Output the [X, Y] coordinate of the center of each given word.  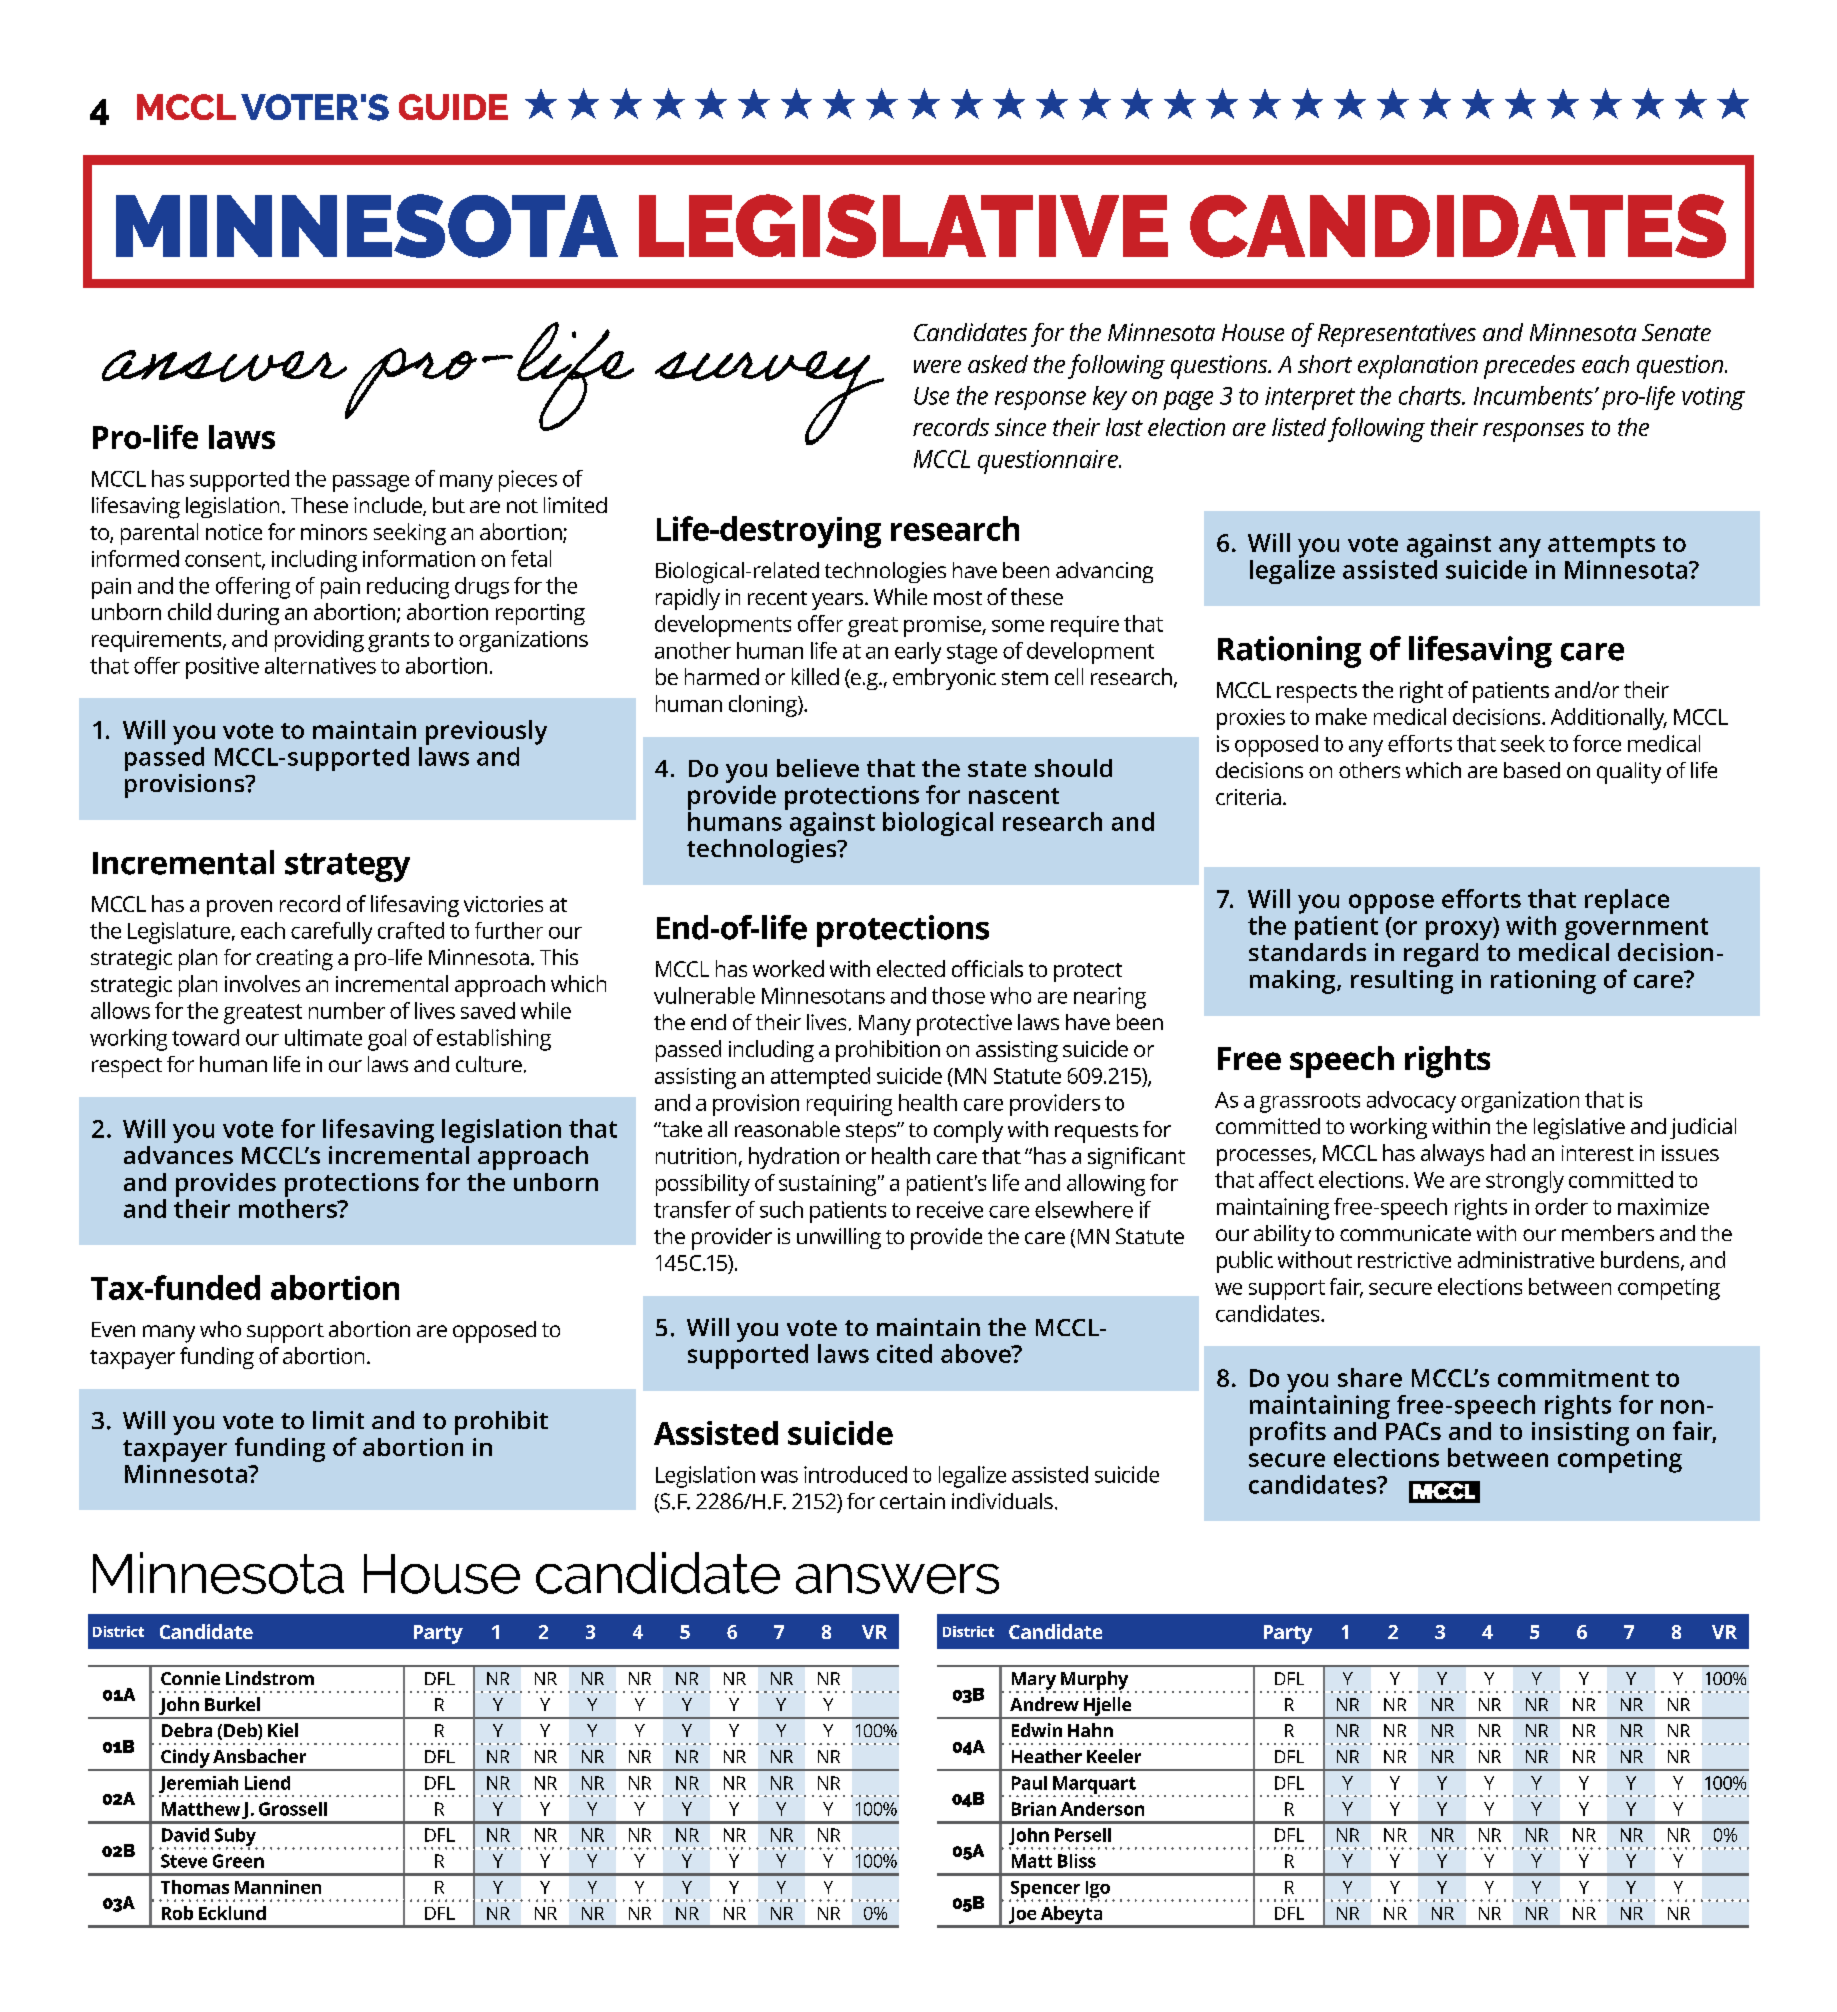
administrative [1526, 1259]
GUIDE [453, 107]
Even [113, 1329]
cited [904, 1353]
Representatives [1397, 335]
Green [238, 1861]
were [937, 366]
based [1532, 770]
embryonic [944, 679]
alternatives [320, 665]
